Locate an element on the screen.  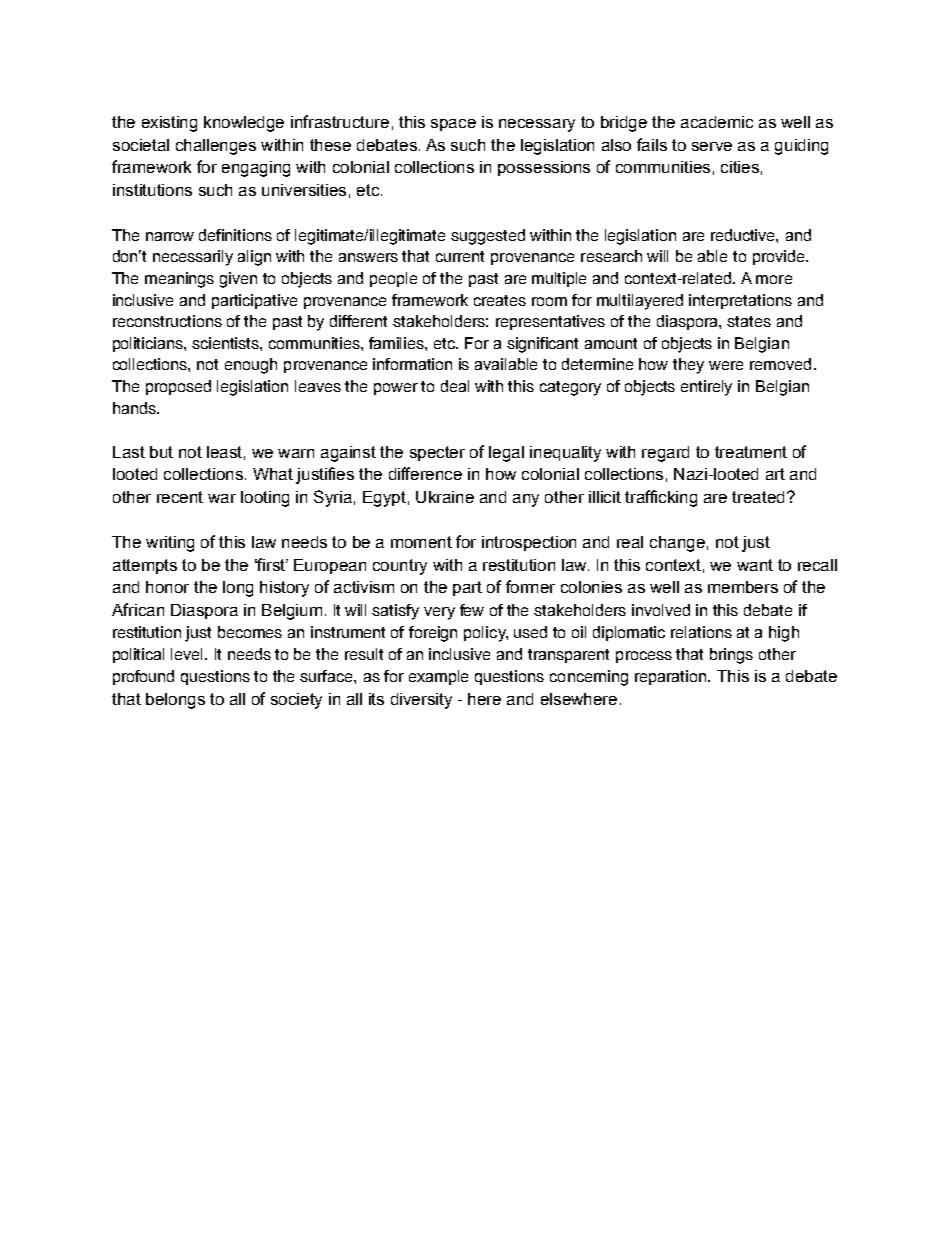
profound is located at coordinates (143, 677).
